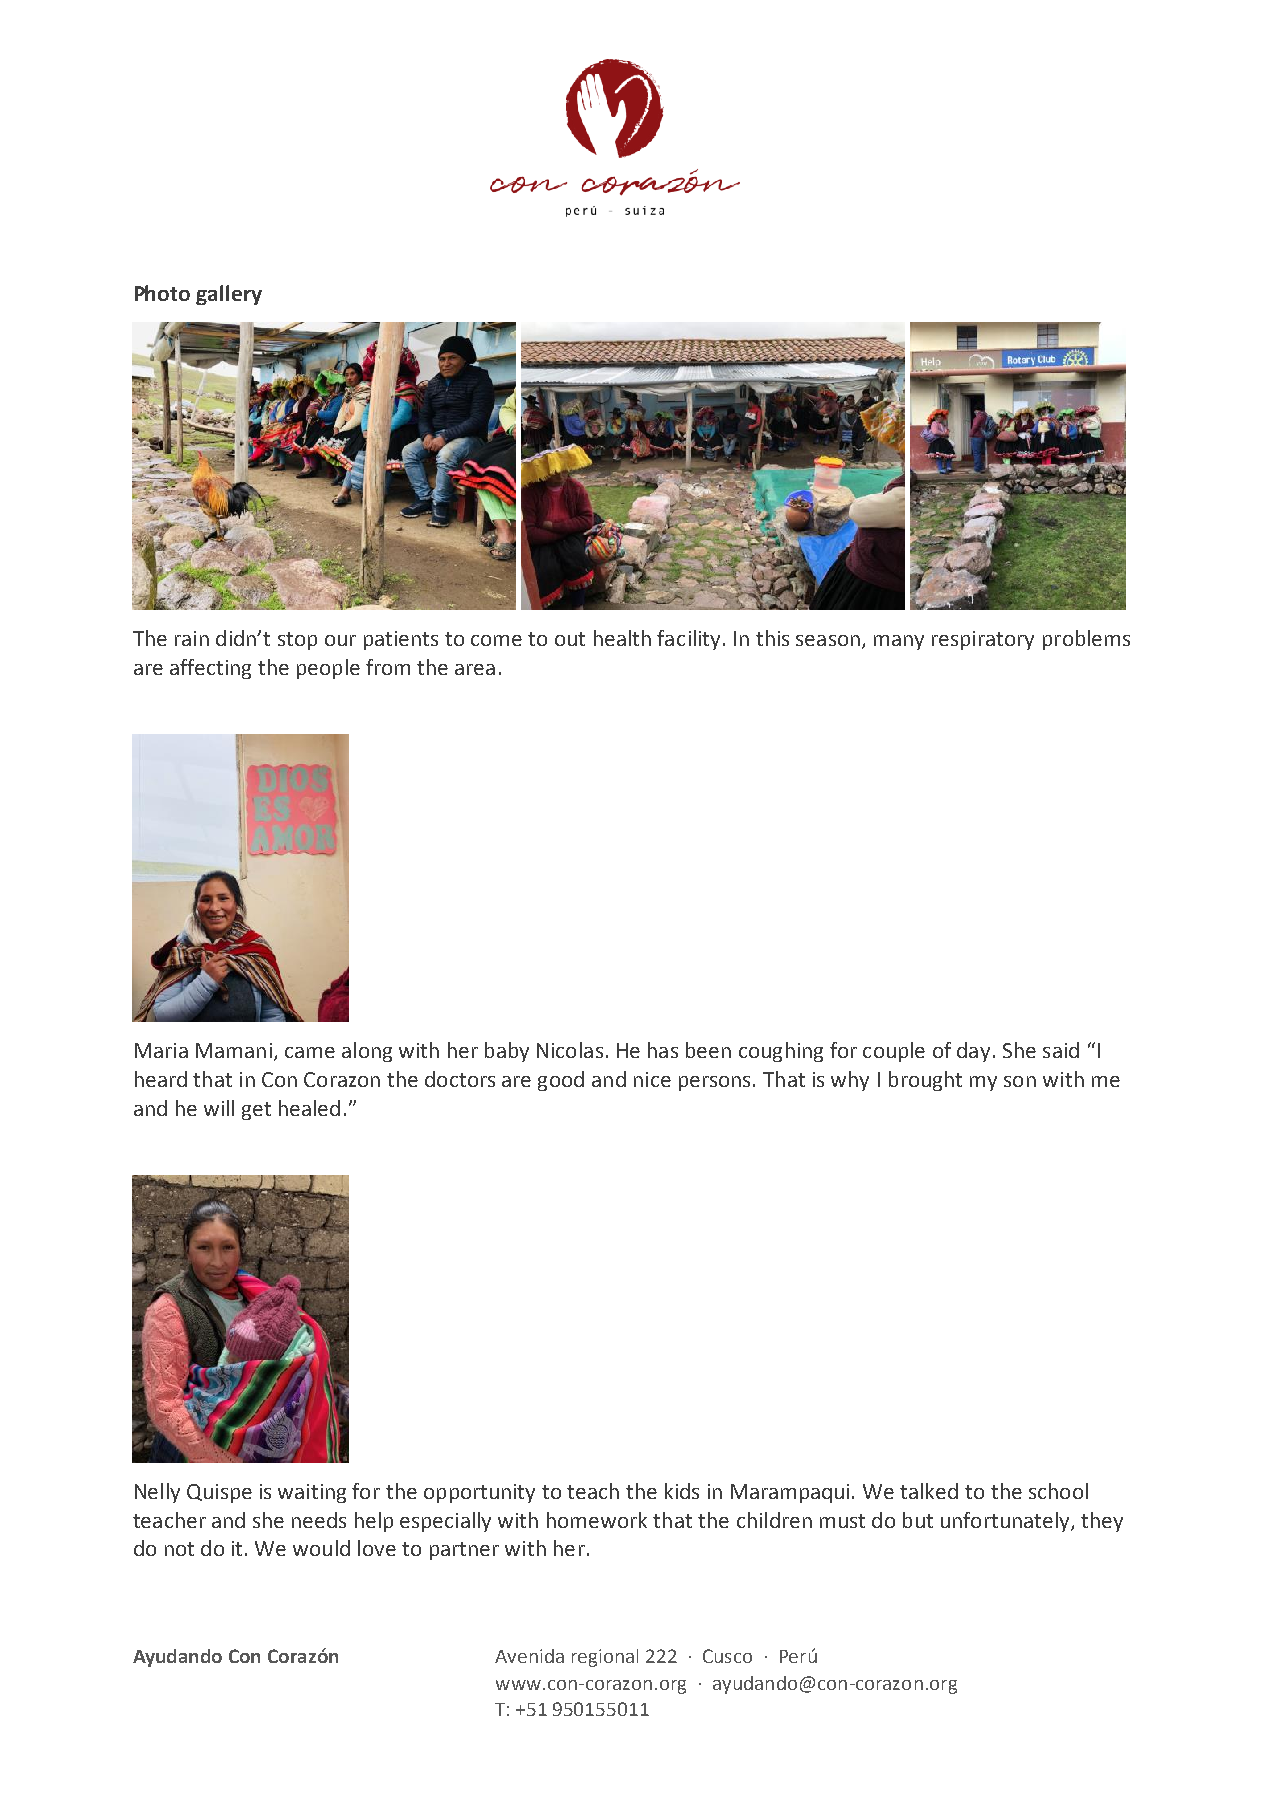 The height and width of the screenshot is (1794, 1268). I want to click on people, so click(328, 669).
